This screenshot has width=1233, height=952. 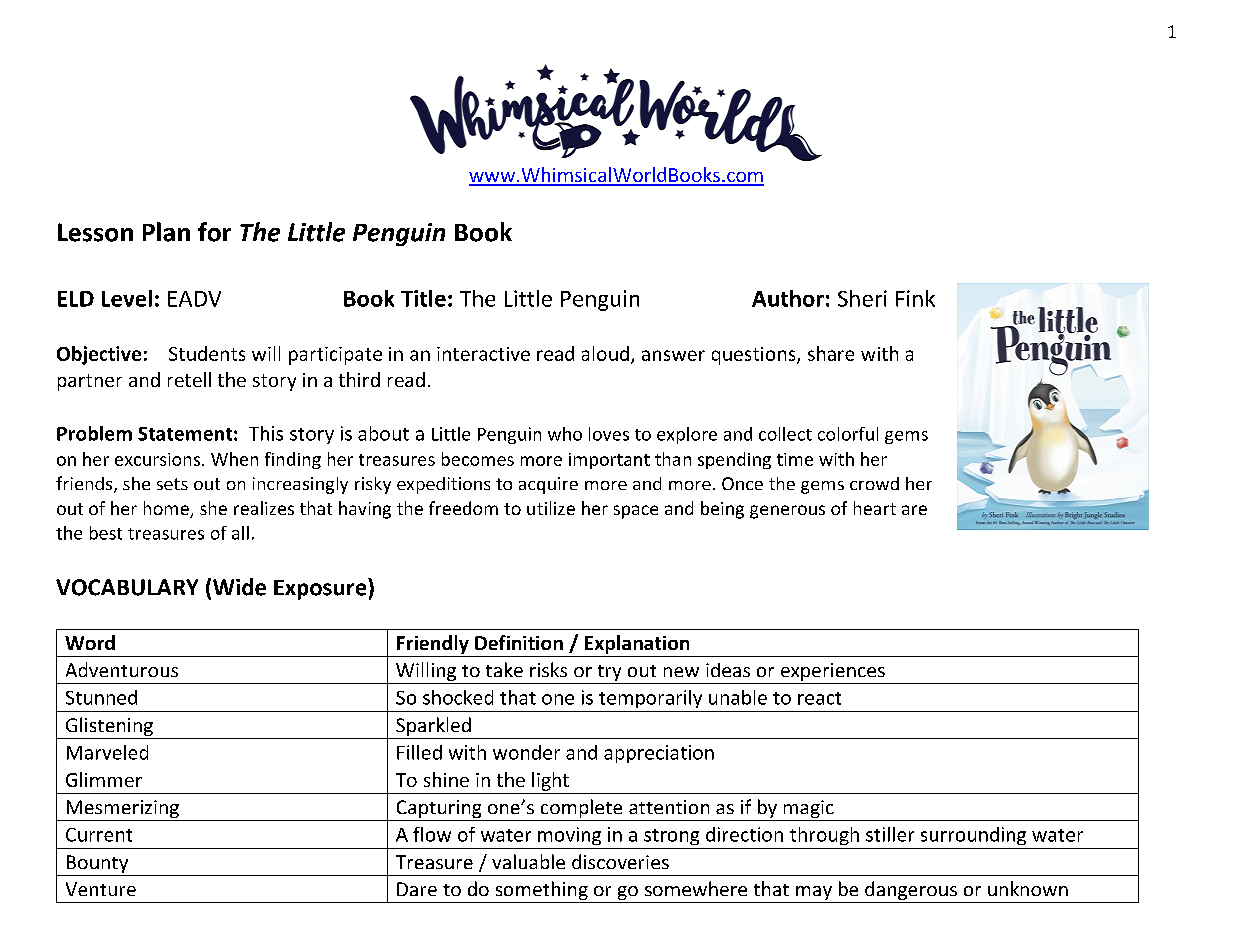 I want to click on valuable, so click(x=528, y=861).
